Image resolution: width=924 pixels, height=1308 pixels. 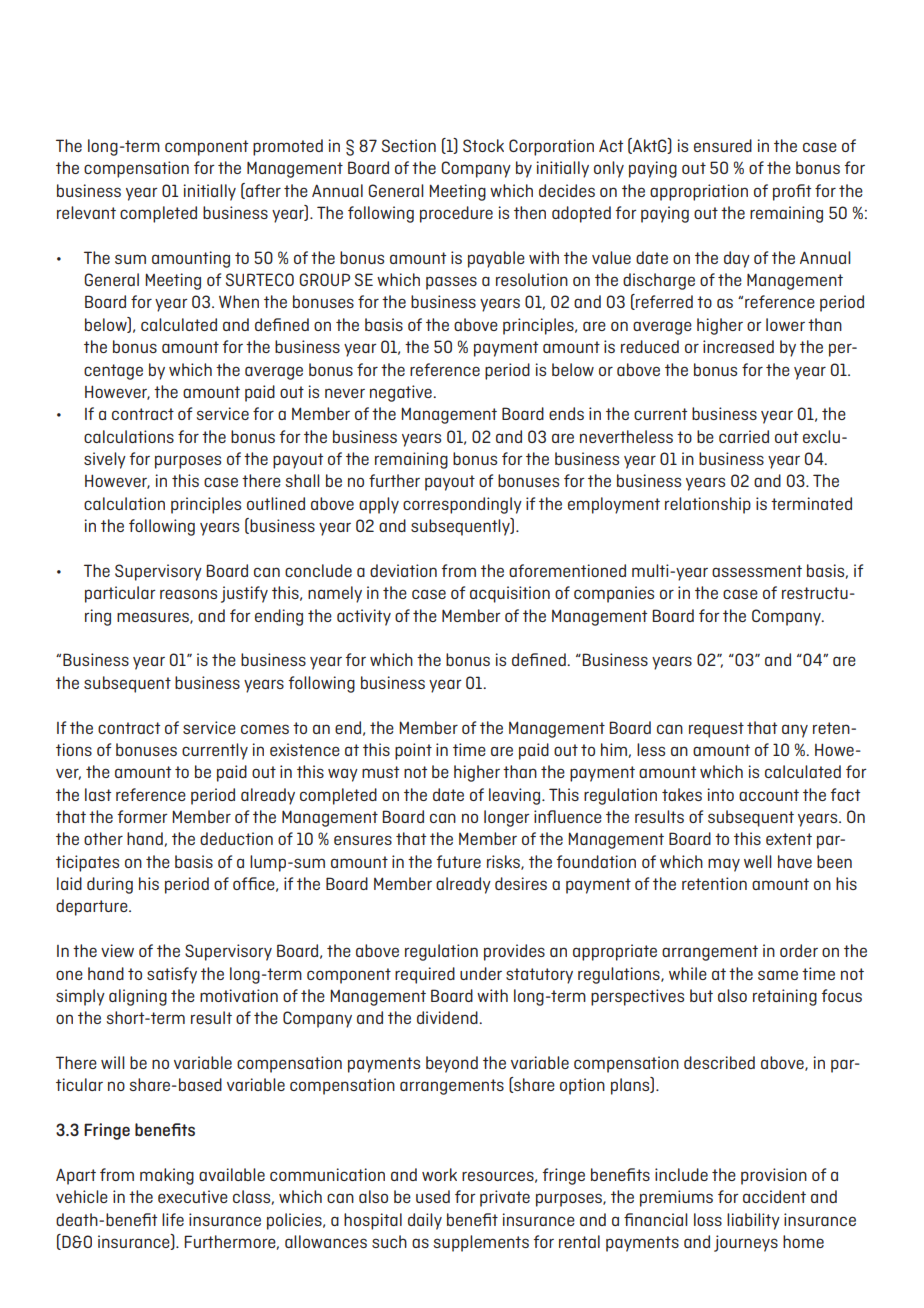 What do you see at coordinates (86, 212) in the screenshot?
I see `relevant` at bounding box center [86, 212].
